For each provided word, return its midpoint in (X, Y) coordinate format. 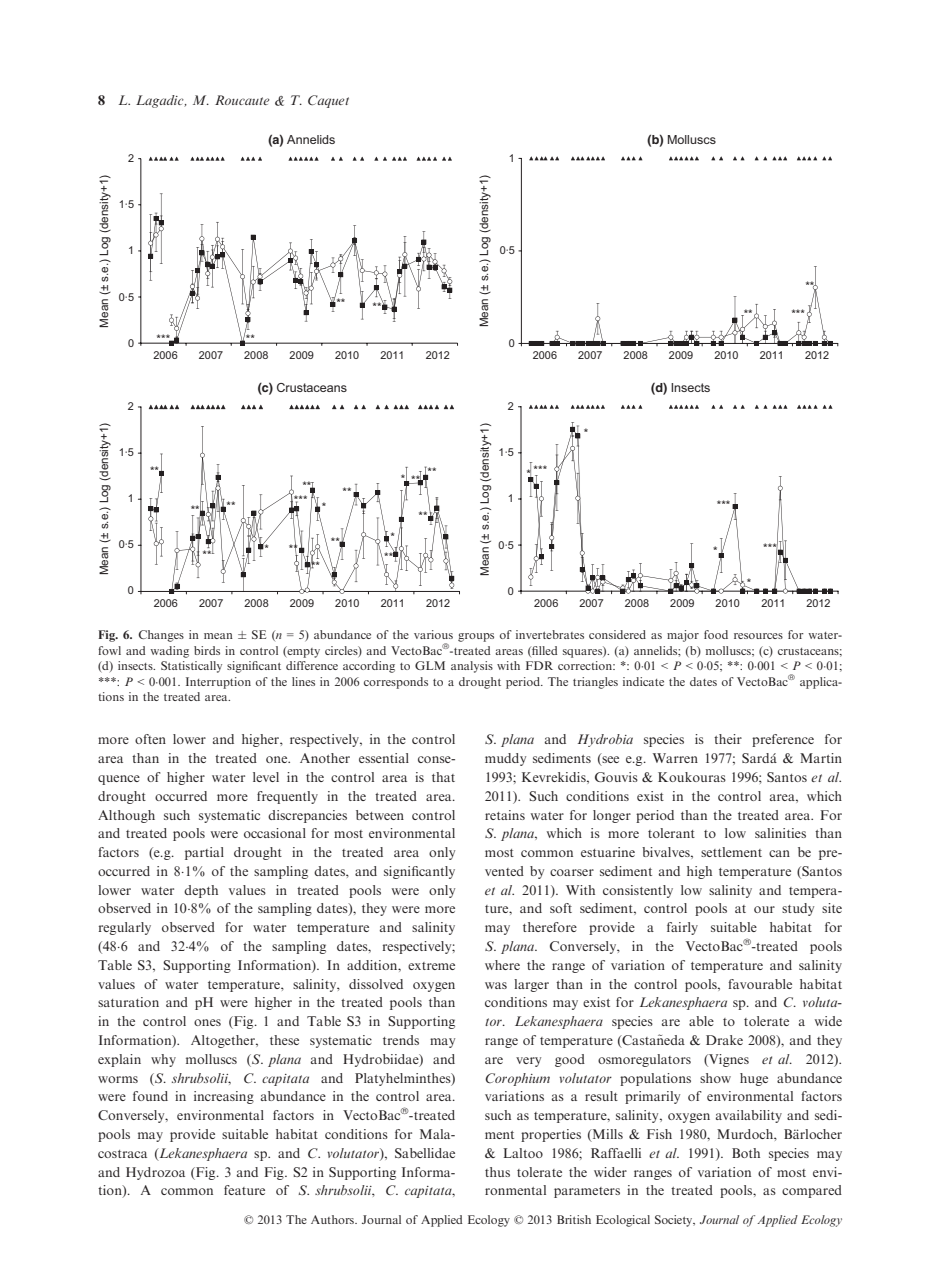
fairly (682, 928)
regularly (125, 928)
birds (207, 650)
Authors (333, 1219)
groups (476, 637)
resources (758, 636)
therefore (550, 927)
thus (497, 1172)
